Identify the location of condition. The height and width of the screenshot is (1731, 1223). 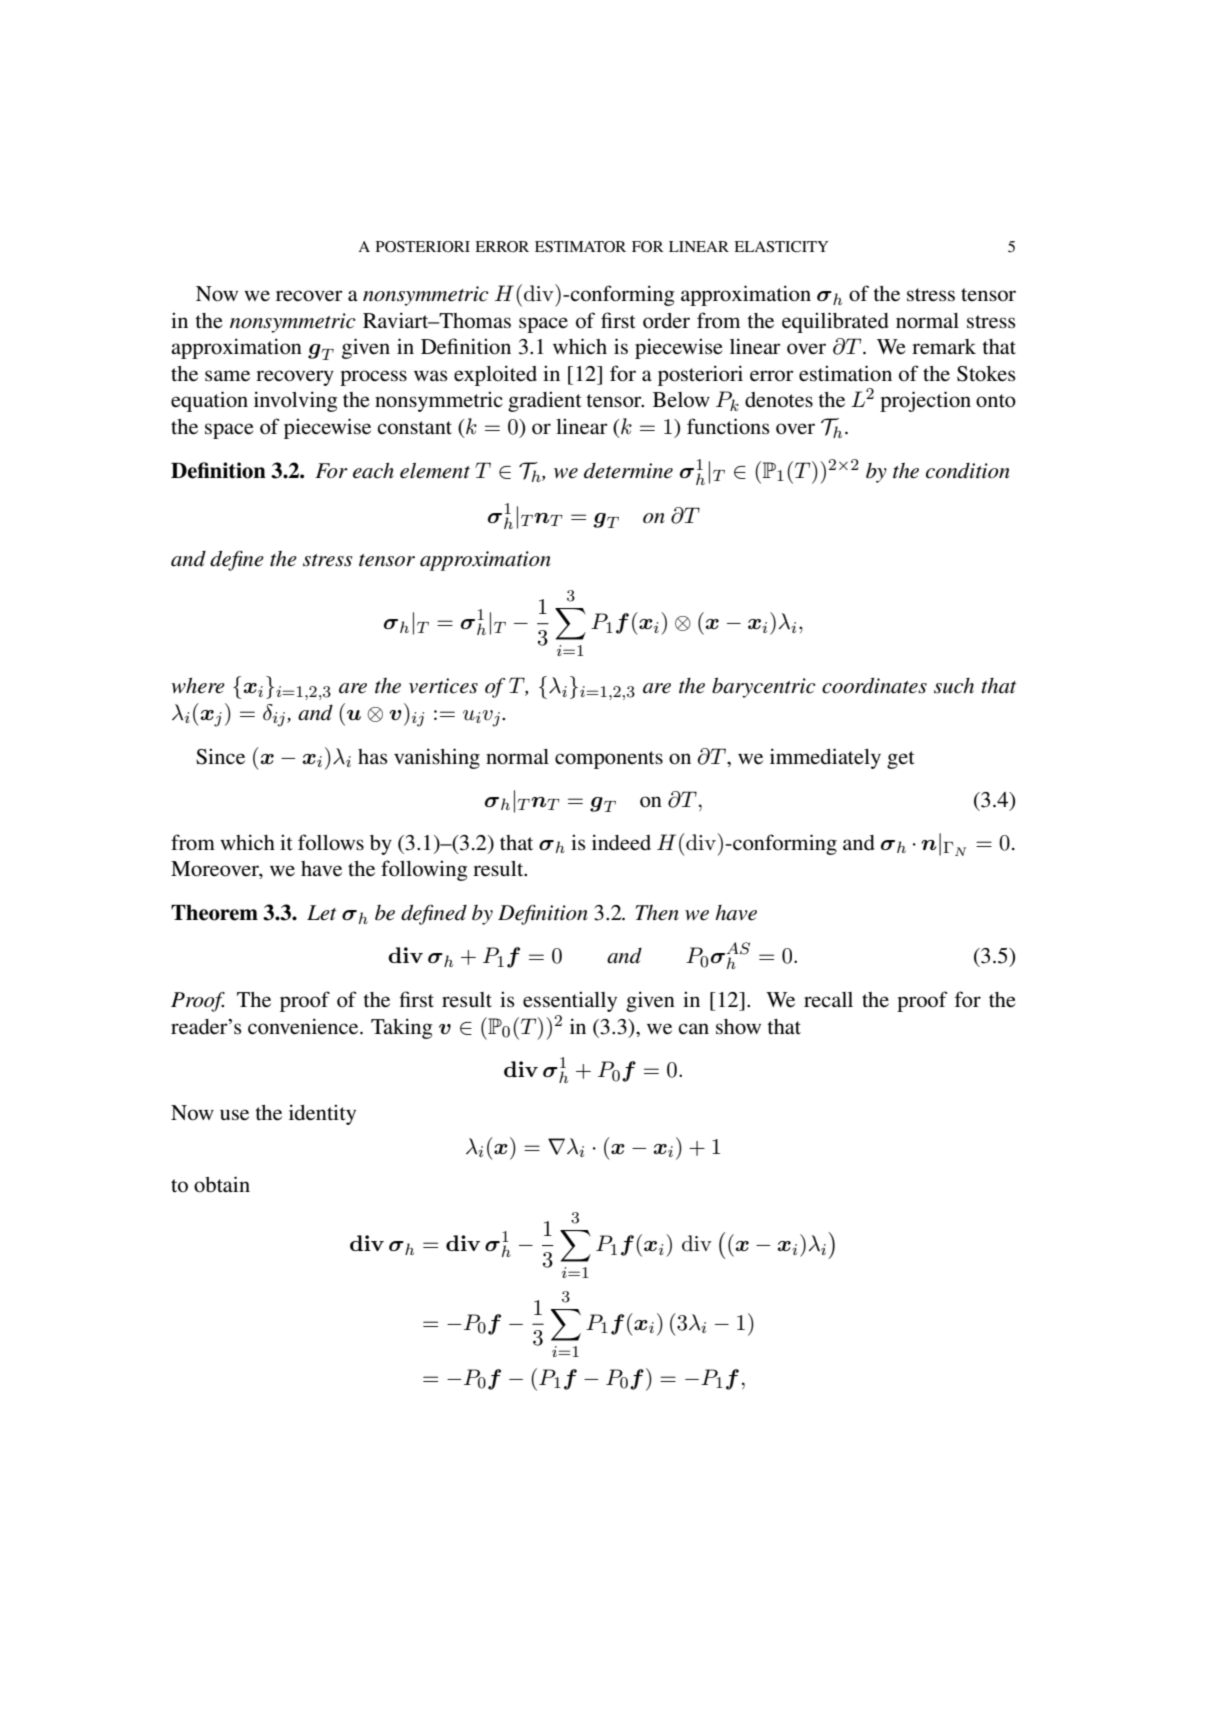
(968, 471).
